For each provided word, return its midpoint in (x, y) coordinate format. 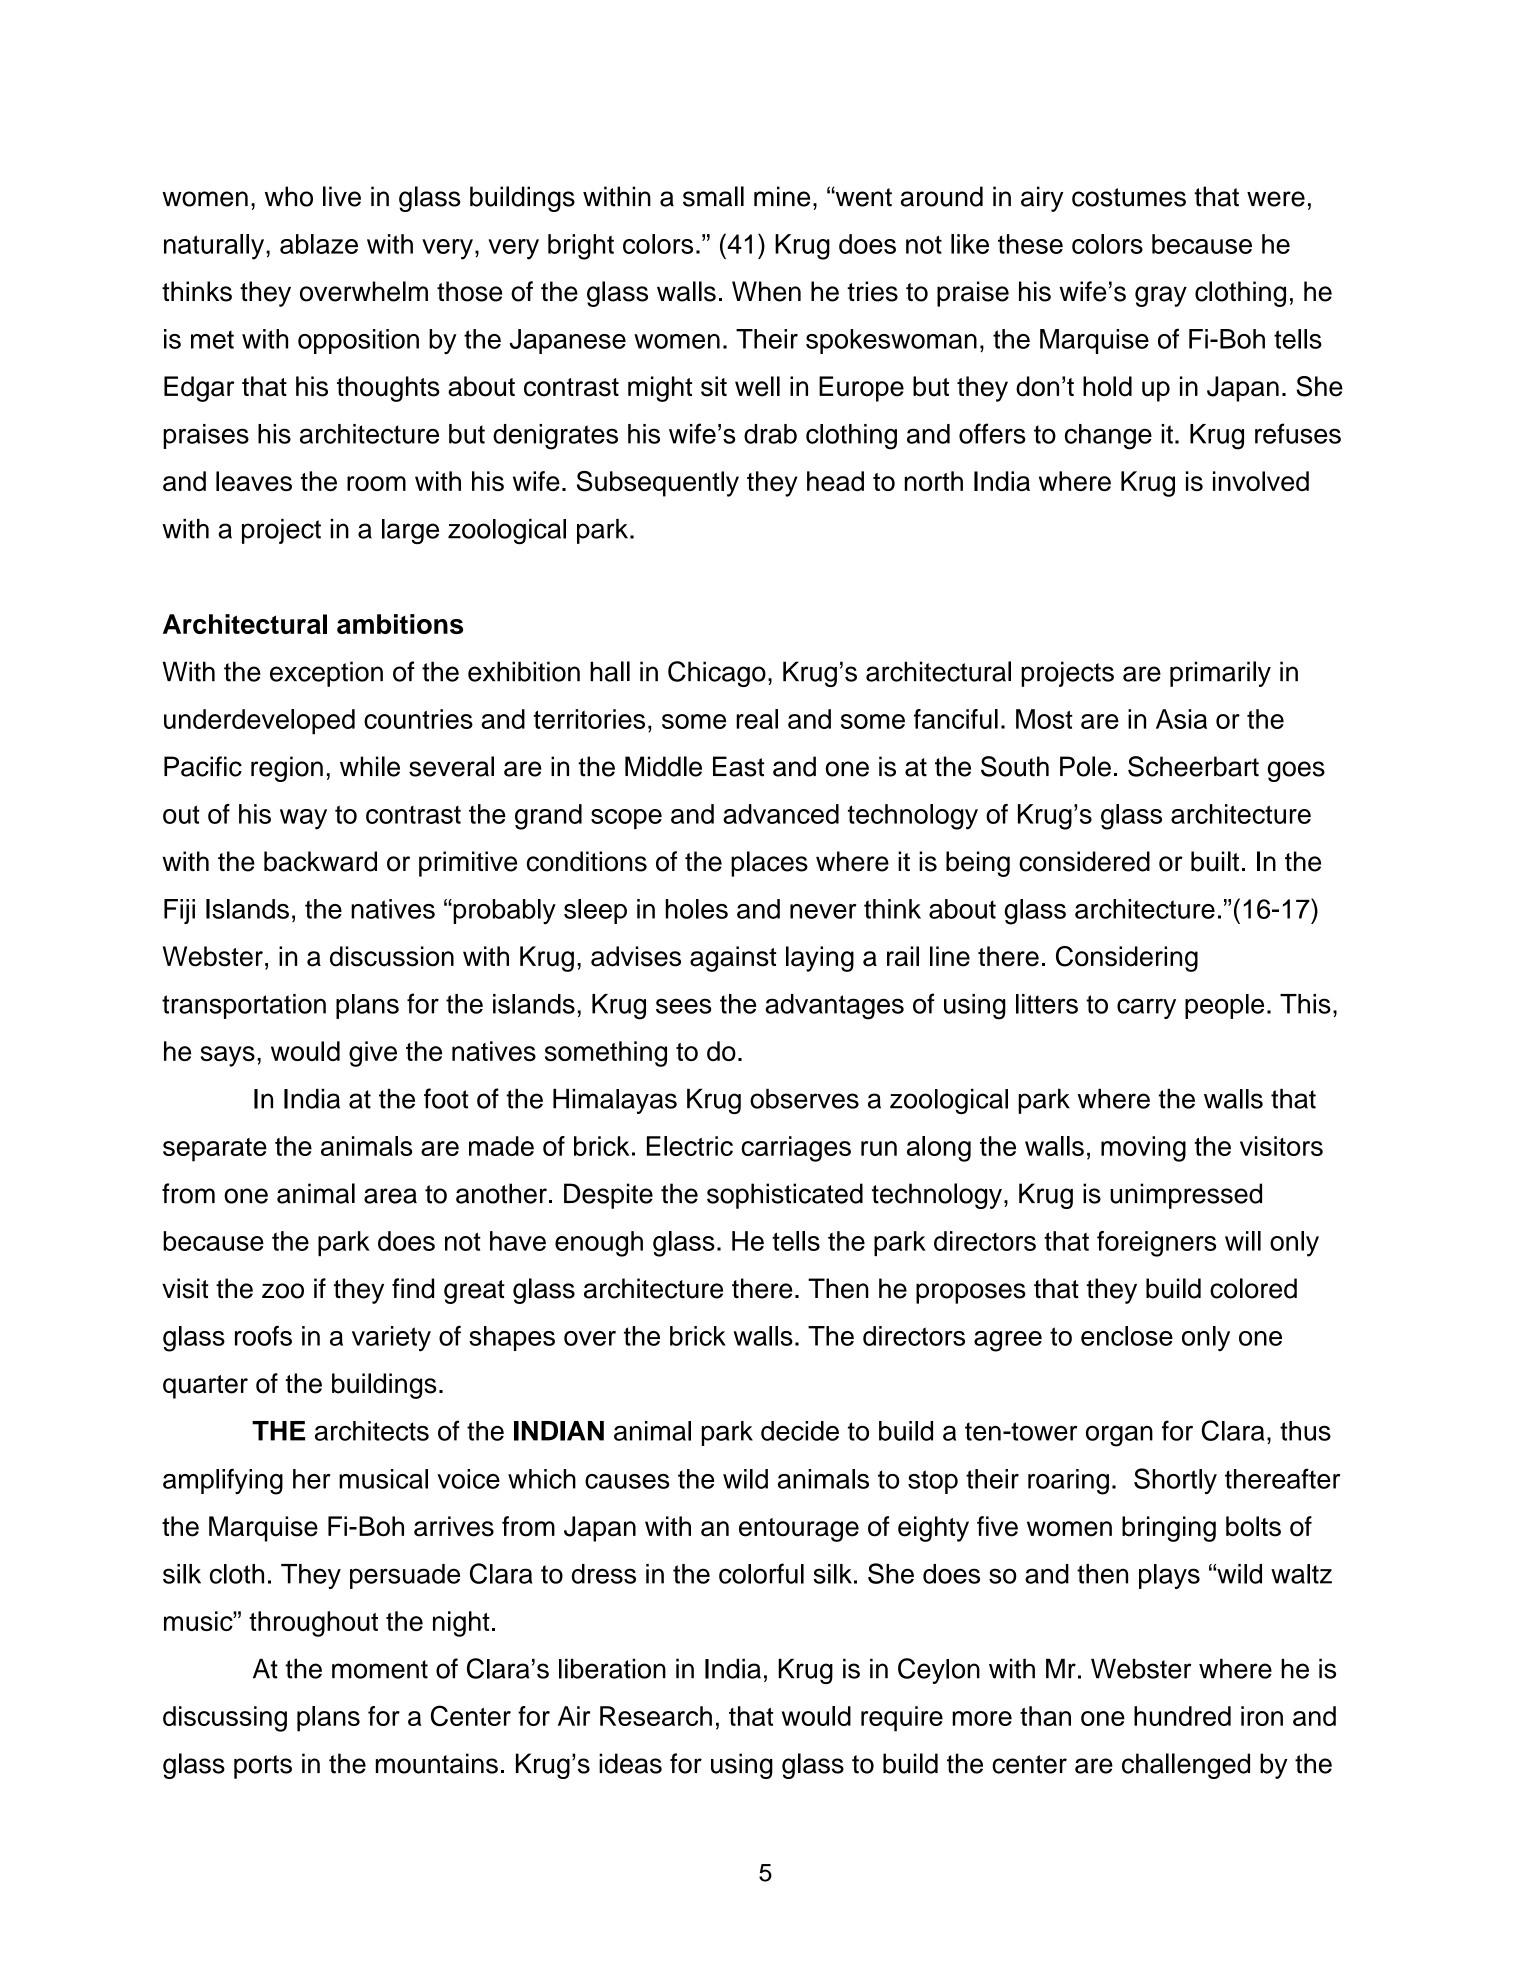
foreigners (1156, 1244)
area (390, 1196)
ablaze (319, 244)
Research (656, 1716)
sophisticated (785, 1196)
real (757, 719)
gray (1161, 296)
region (287, 769)
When (766, 291)
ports (263, 1767)
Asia (1181, 719)
